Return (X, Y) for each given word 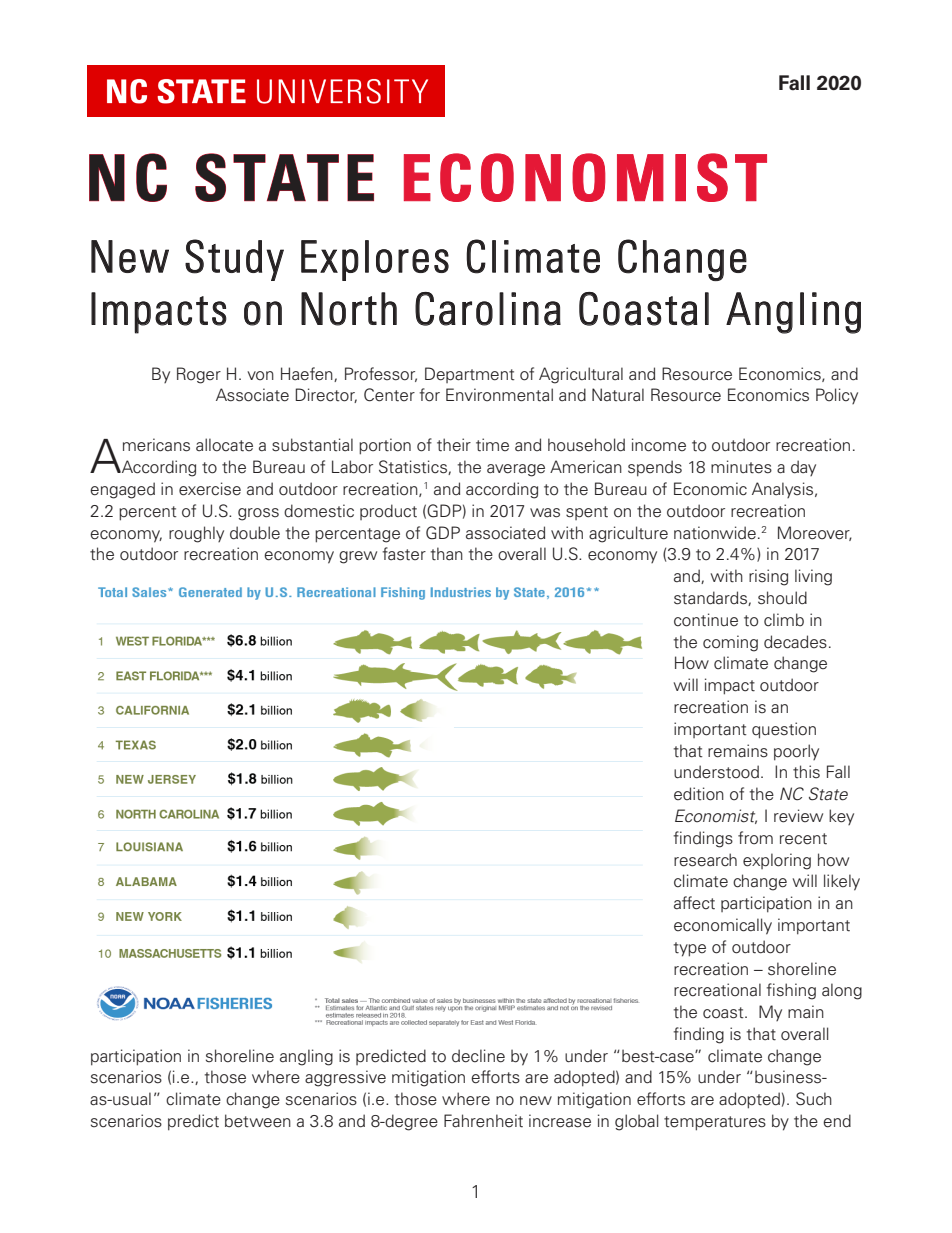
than (447, 554)
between (258, 1121)
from (755, 838)
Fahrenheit (483, 1121)
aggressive (345, 1078)
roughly (196, 534)
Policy (837, 396)
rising (768, 577)
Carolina (488, 309)
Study (234, 260)
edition (699, 794)
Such (814, 1099)
